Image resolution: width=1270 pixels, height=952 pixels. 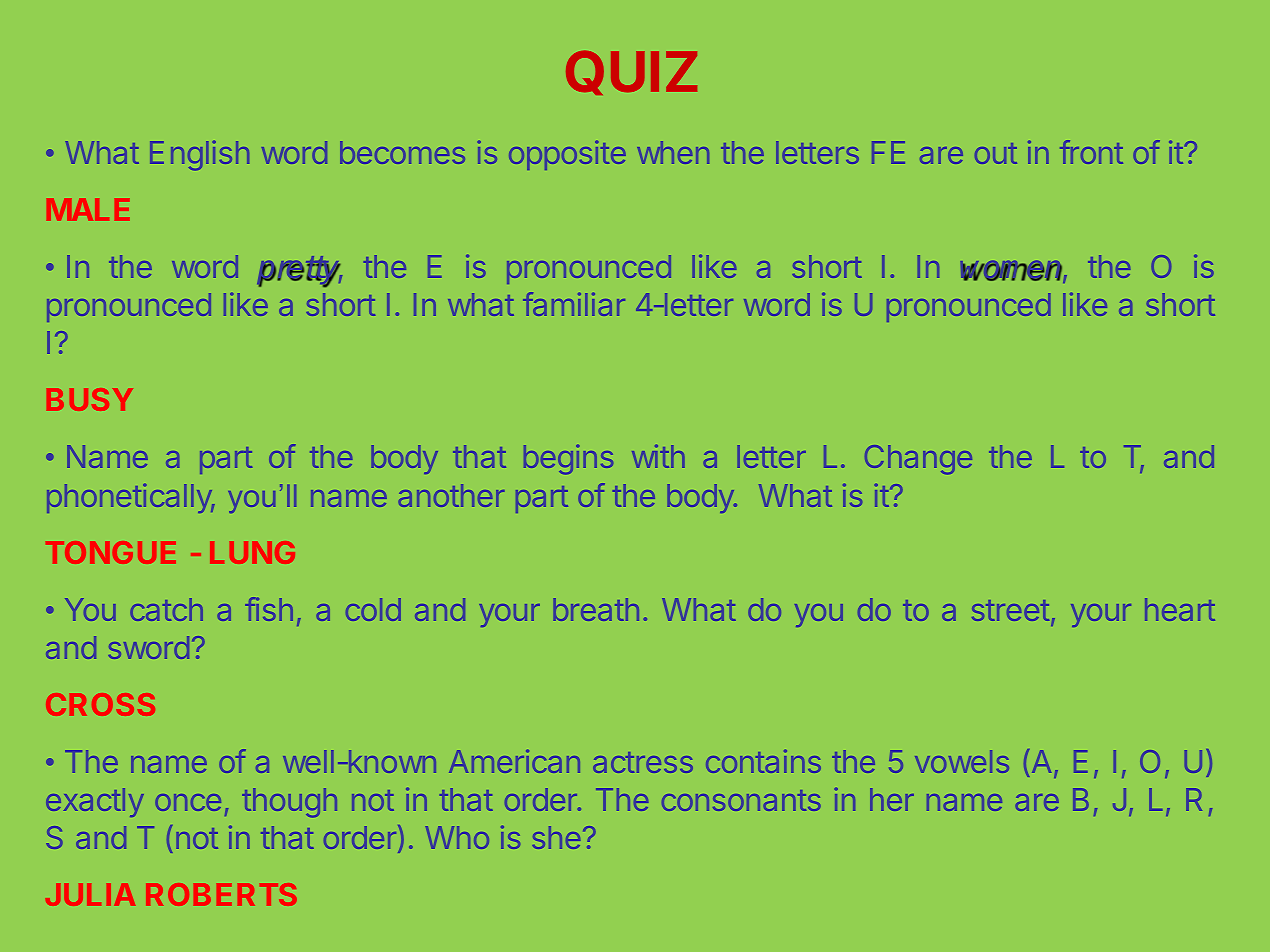 I want to click on English, so click(x=199, y=155).
